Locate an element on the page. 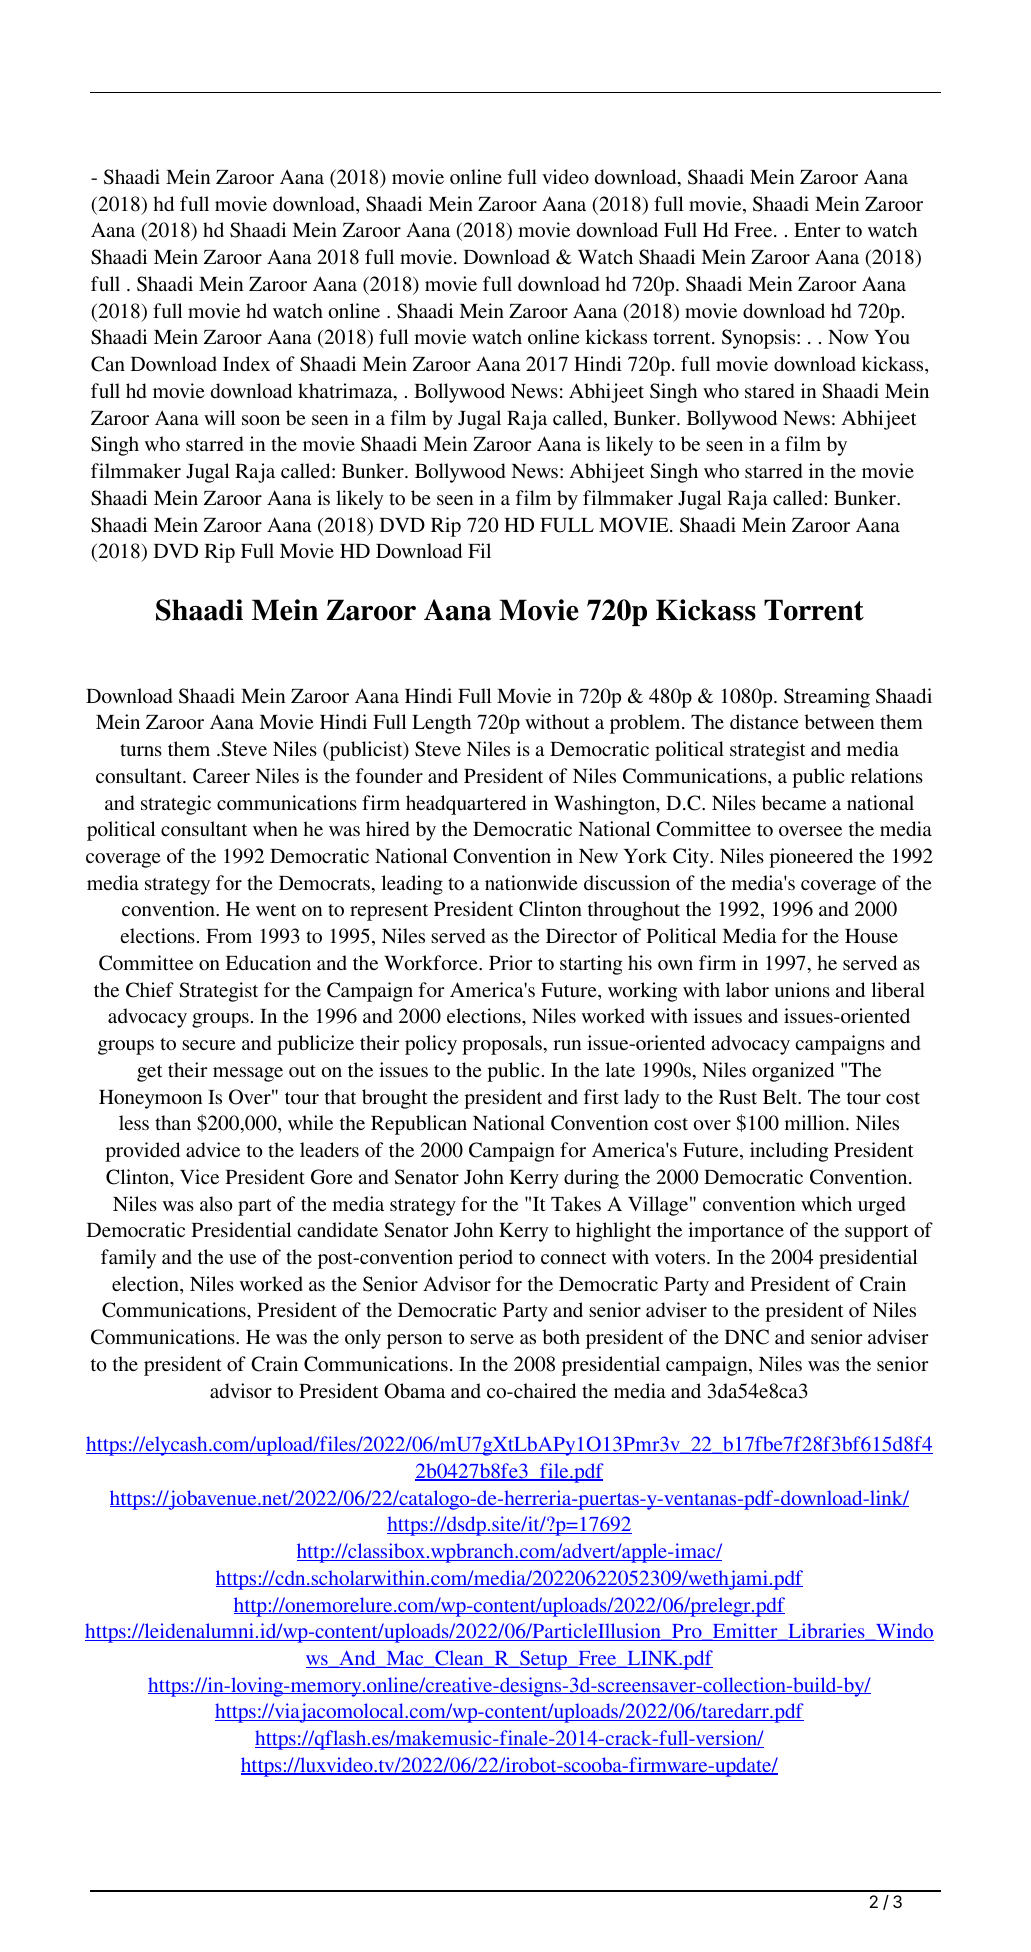 The height and width of the image is (1952, 1031). headquartered is located at coordinates (466, 805).
